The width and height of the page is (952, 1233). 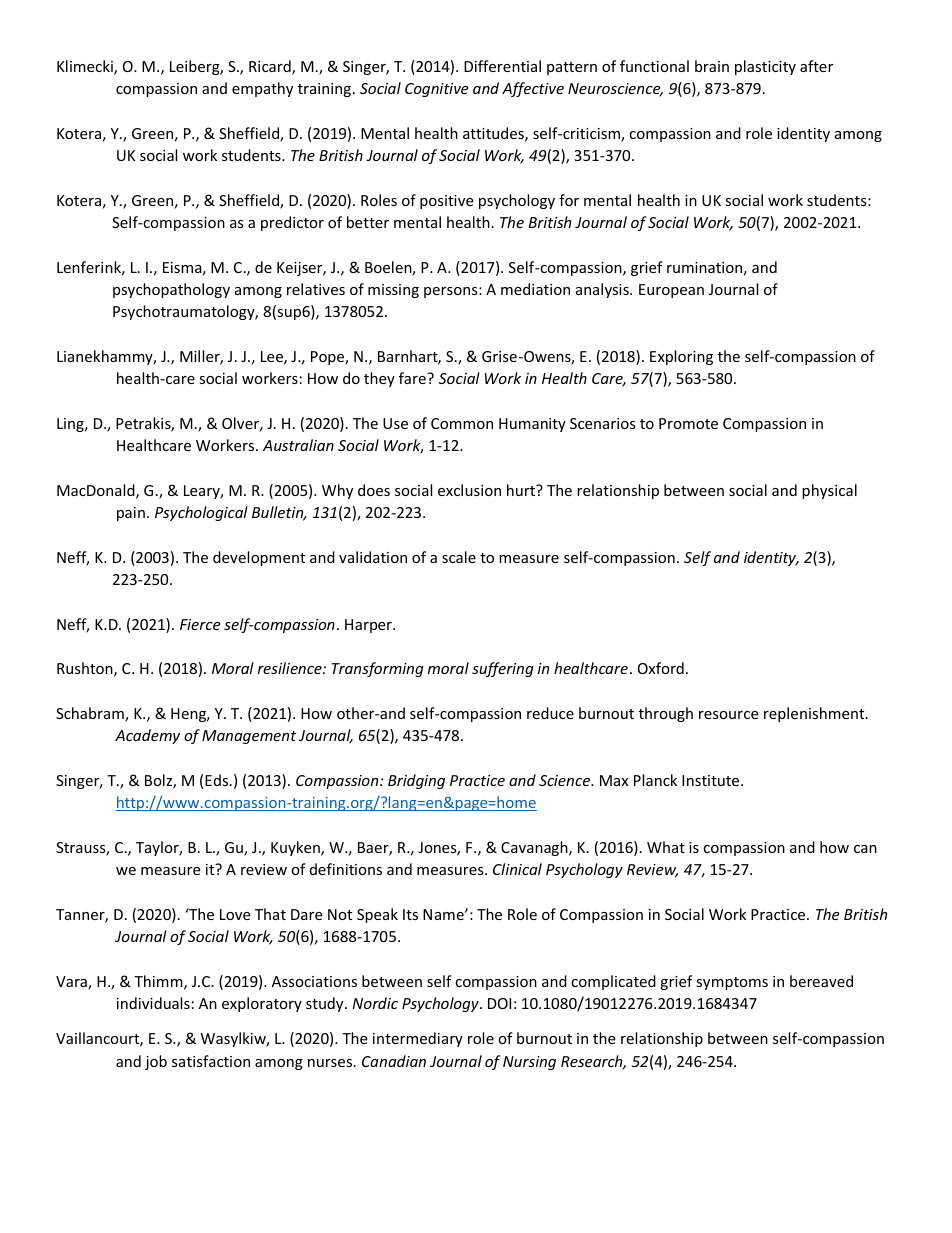 What do you see at coordinates (503, 669) in the page?
I see `suffering` at bounding box center [503, 669].
